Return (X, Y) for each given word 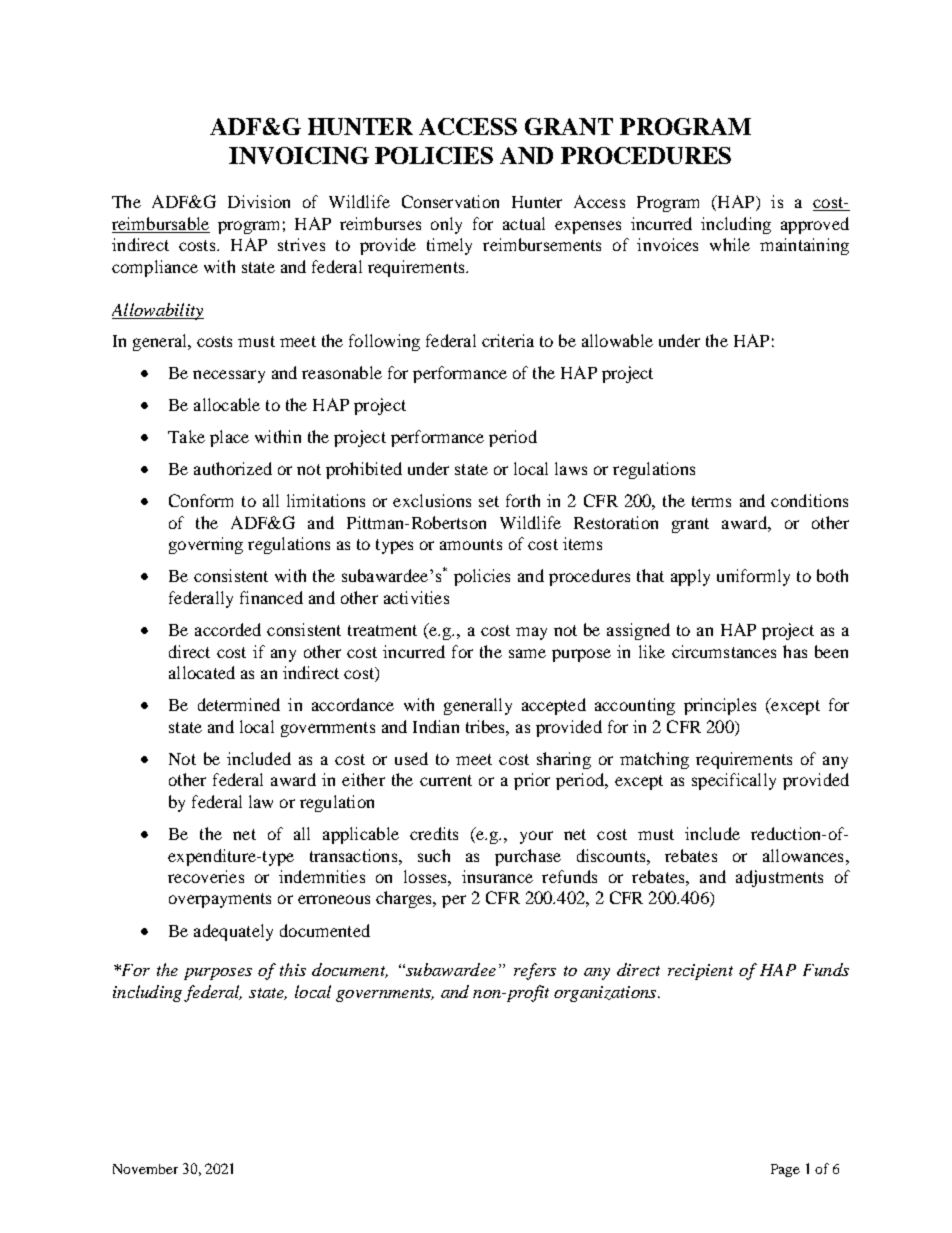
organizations (606, 994)
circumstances (724, 651)
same (527, 653)
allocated (202, 672)
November (145, 1169)
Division (259, 201)
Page (785, 1170)
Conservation (450, 201)
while (730, 244)
